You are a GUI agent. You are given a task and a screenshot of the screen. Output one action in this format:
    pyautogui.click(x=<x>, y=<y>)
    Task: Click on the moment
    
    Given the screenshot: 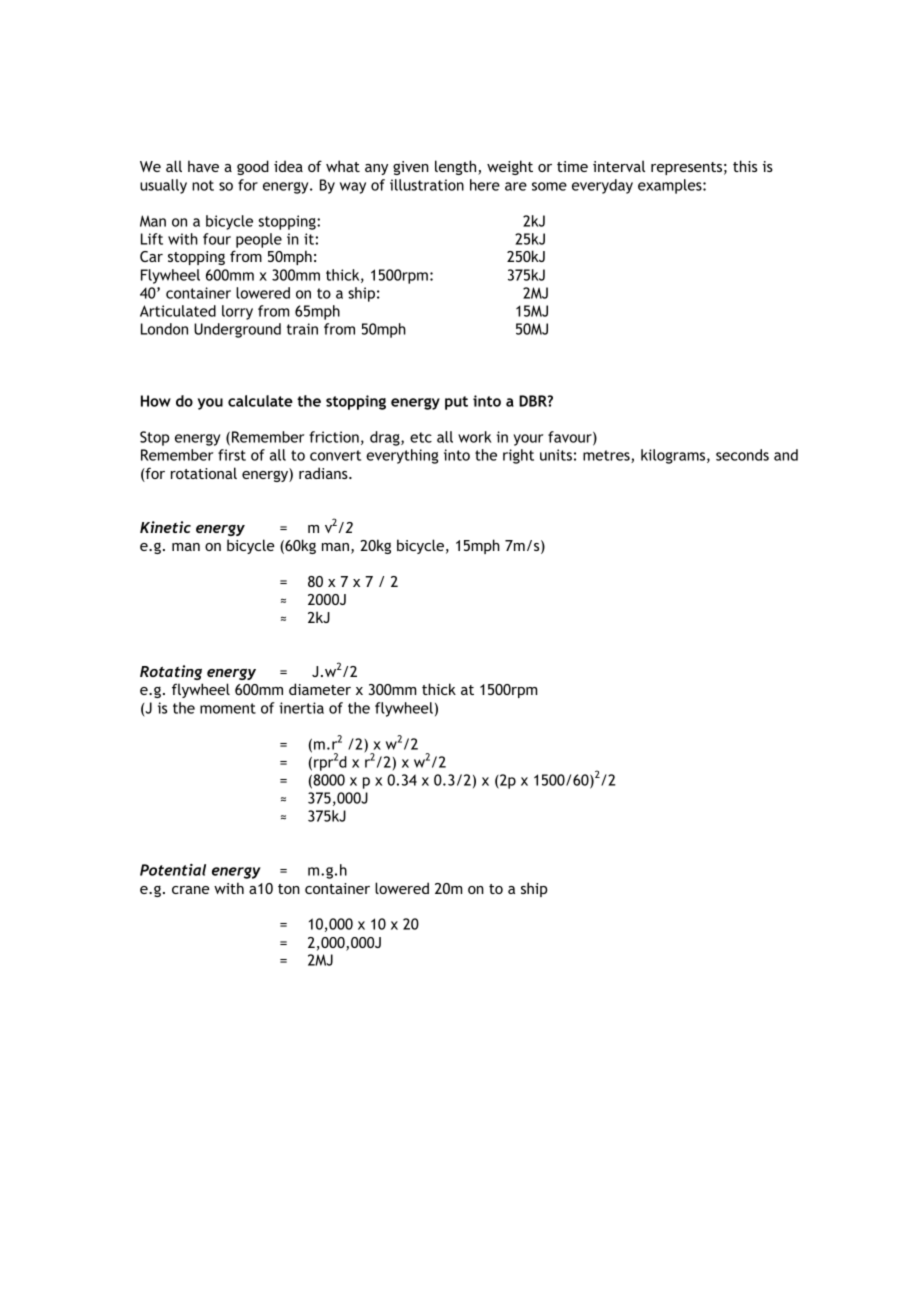 What is the action you would take?
    pyautogui.click(x=228, y=708)
